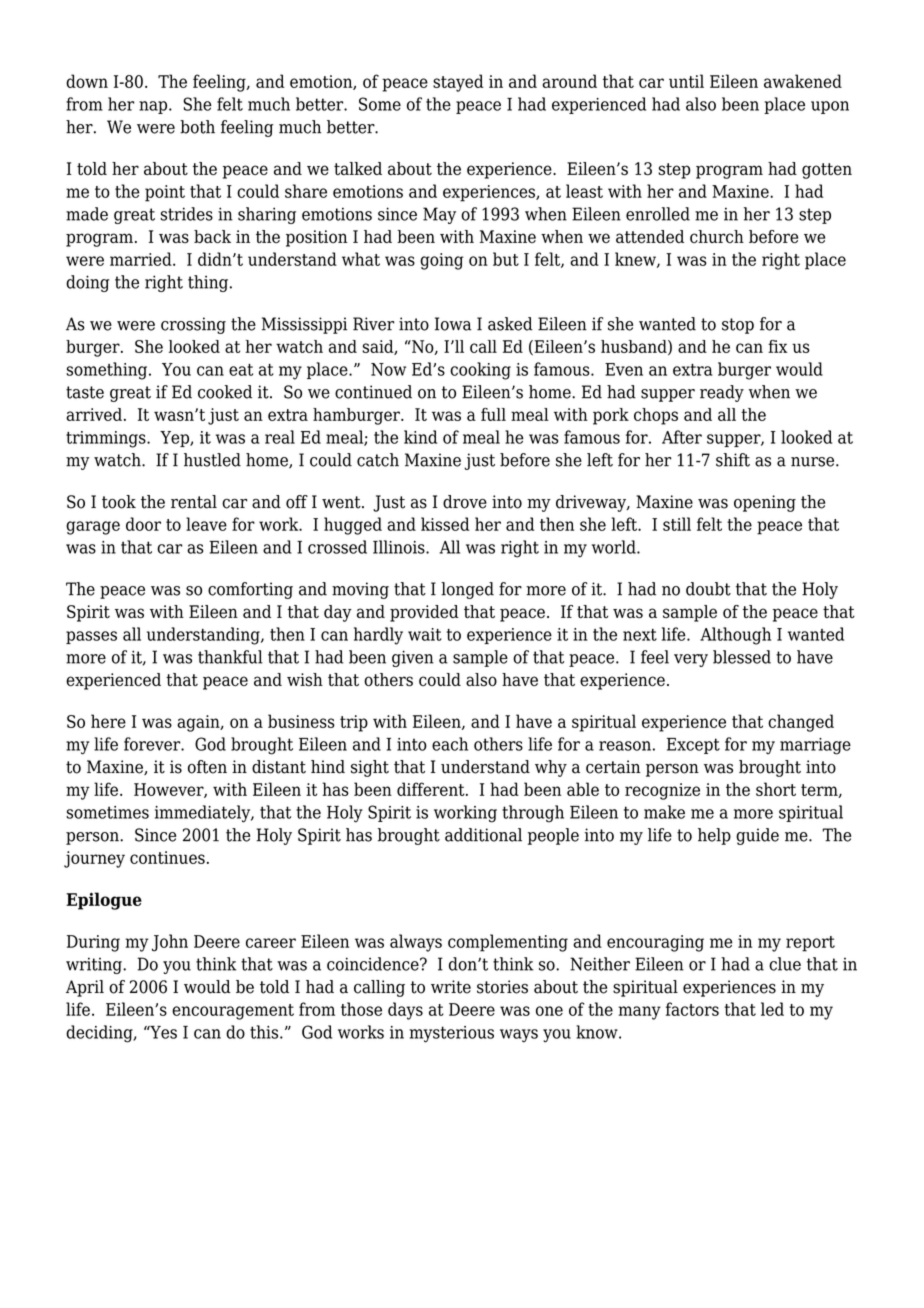 This image has width=924, height=1308. I want to click on factors, so click(692, 1009).
